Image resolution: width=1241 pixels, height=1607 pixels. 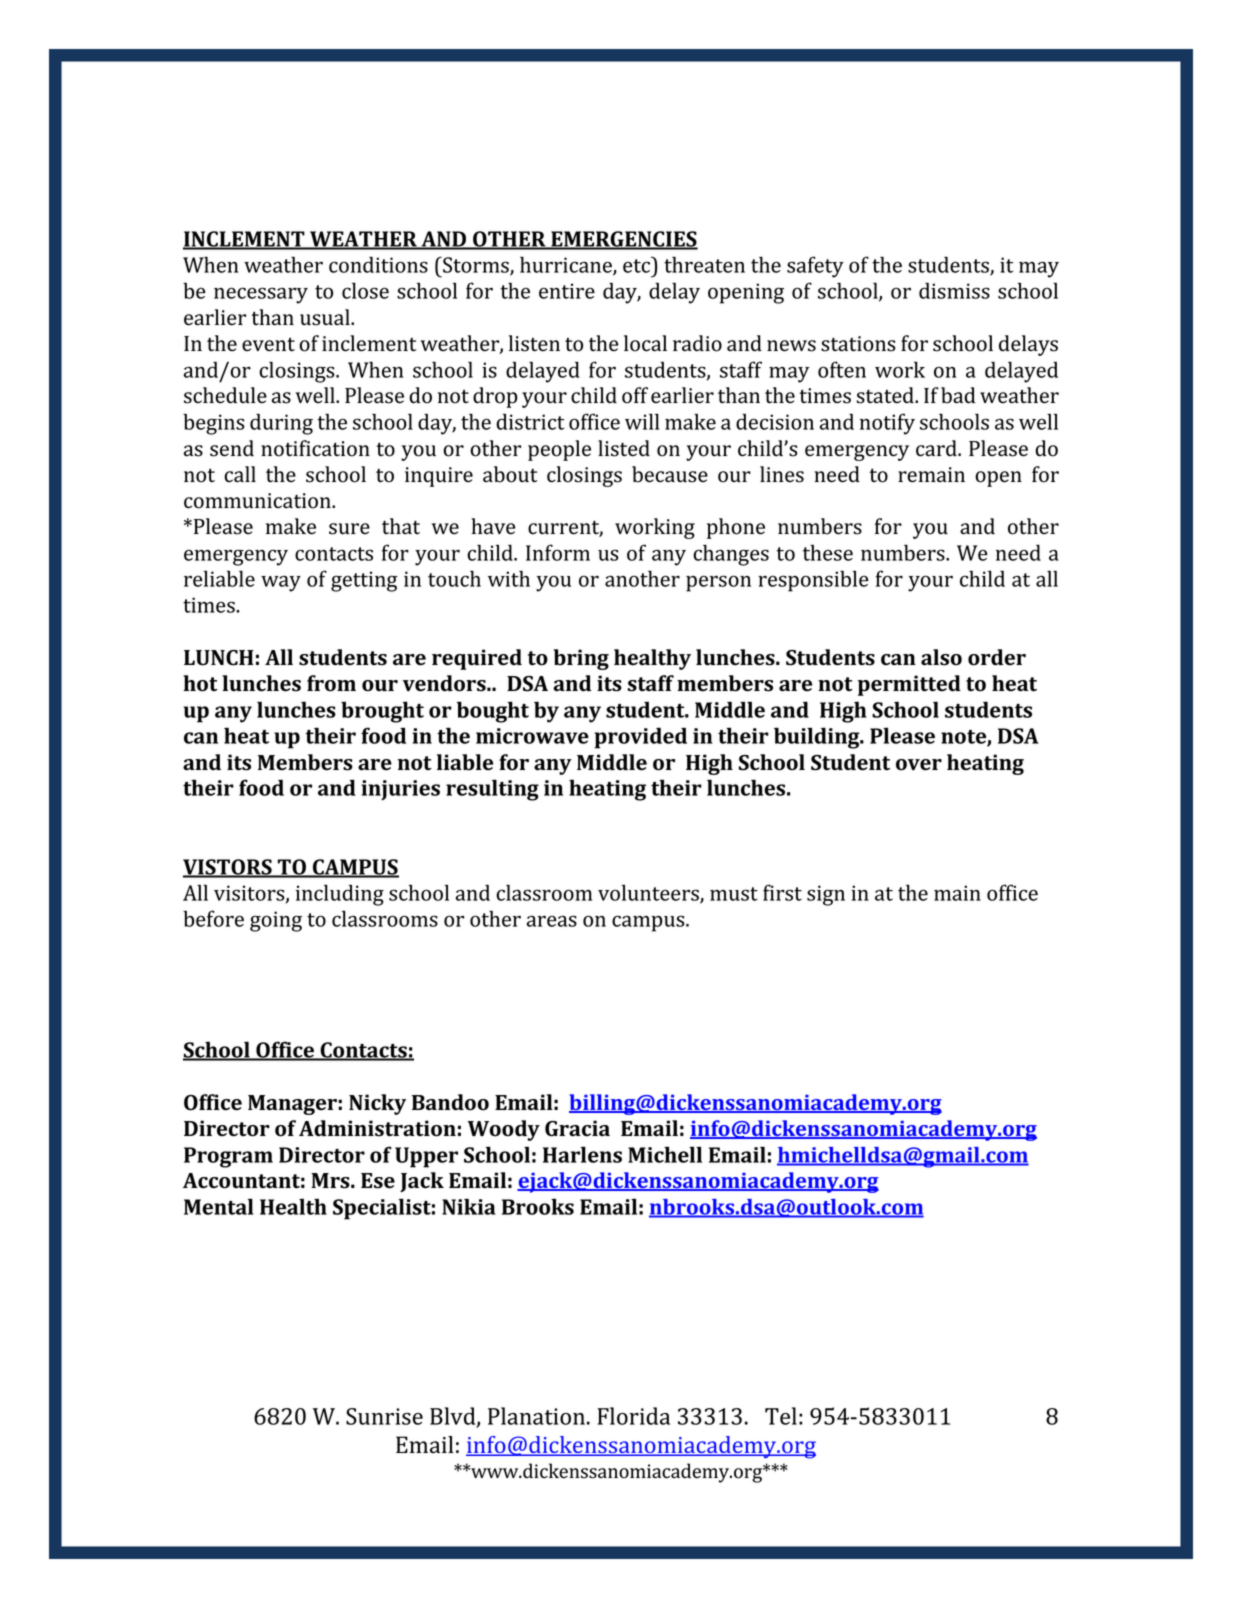 I want to click on bring, so click(x=581, y=659).
